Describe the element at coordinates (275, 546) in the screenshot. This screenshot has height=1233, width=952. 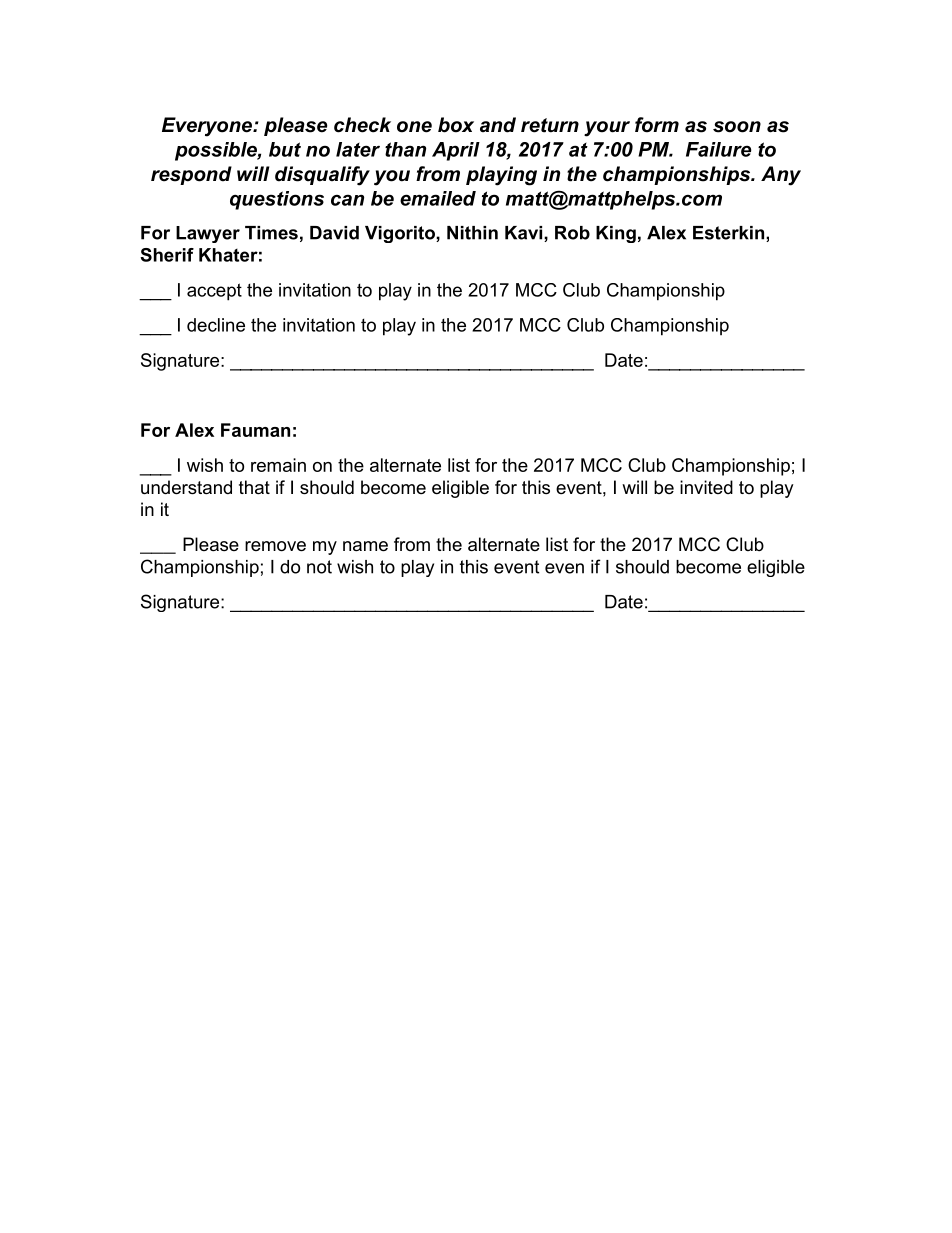
I see `remove` at that location.
